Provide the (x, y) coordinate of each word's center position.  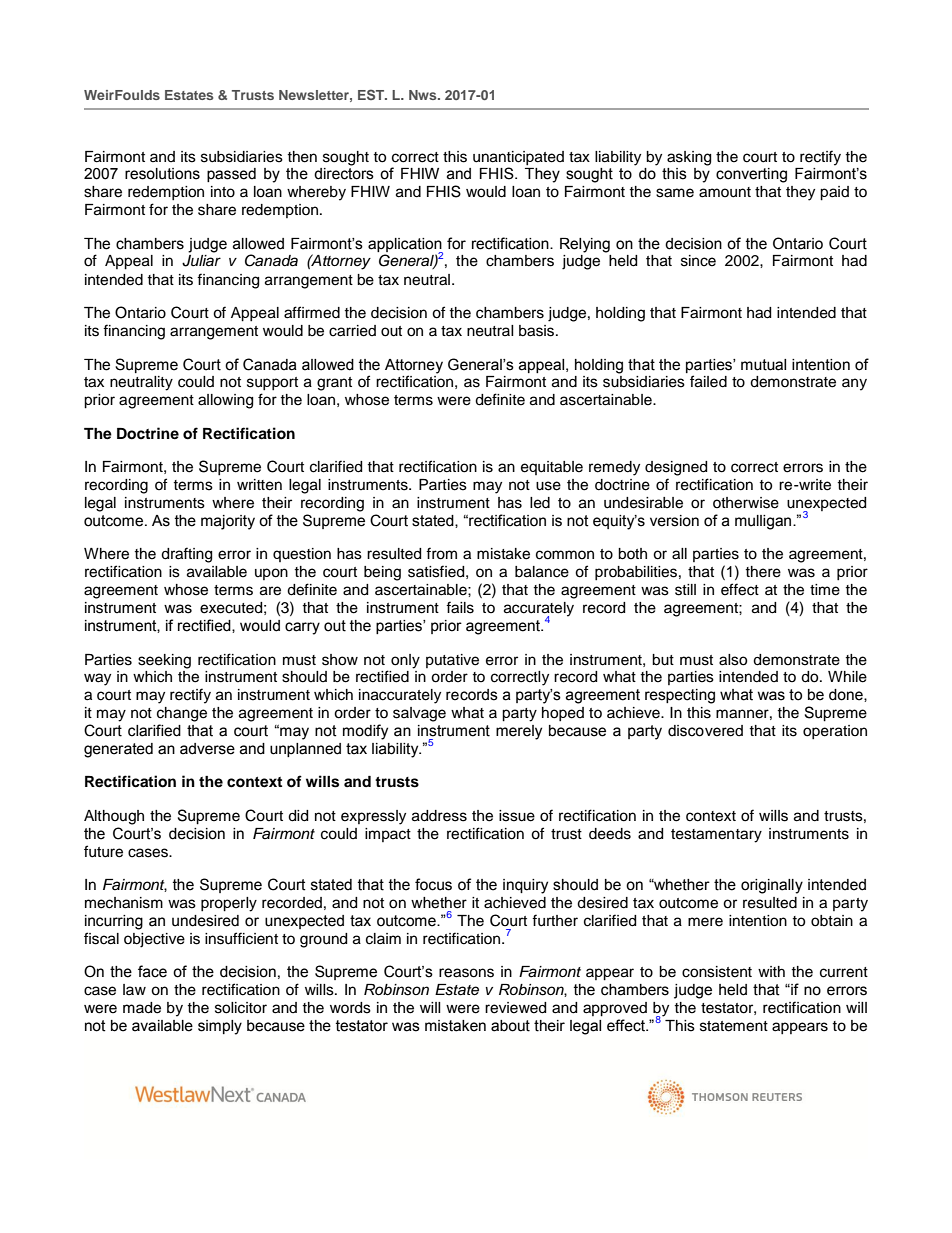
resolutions (162, 174)
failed (708, 381)
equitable (552, 468)
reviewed (515, 1008)
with (771, 971)
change (182, 714)
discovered (705, 731)
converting (751, 175)
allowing (225, 401)
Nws (424, 95)
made (142, 1008)
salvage (419, 714)
